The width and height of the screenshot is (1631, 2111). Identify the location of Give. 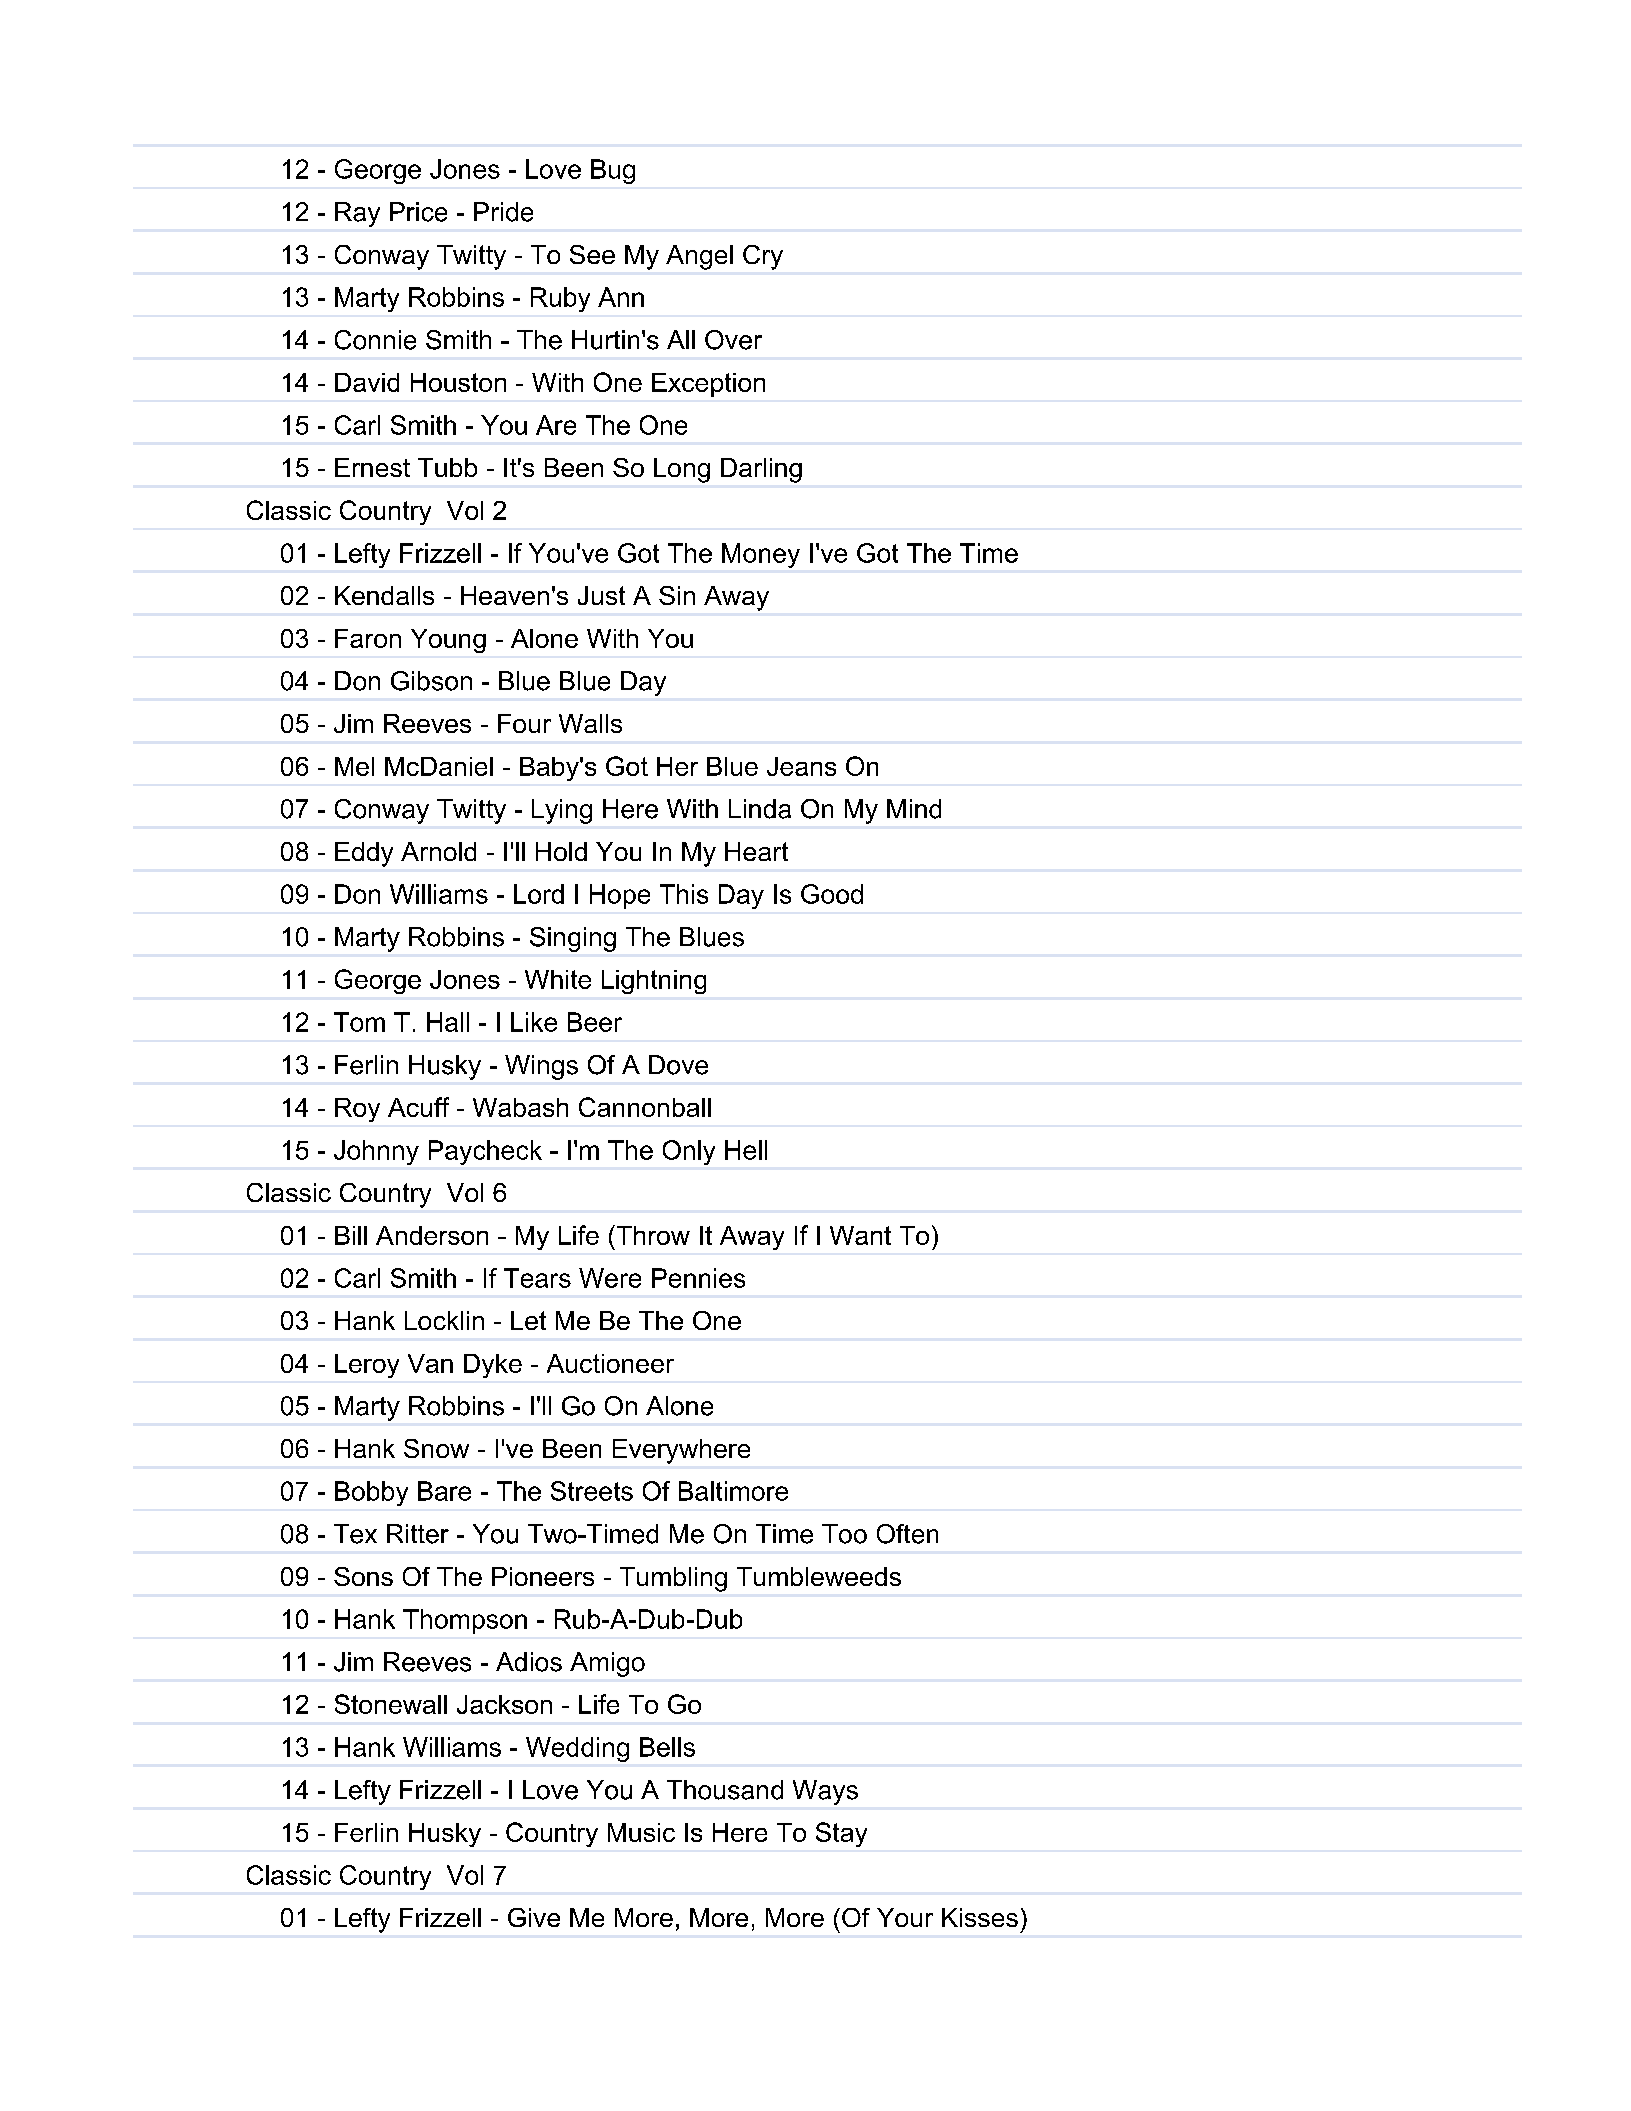
(534, 1917).
